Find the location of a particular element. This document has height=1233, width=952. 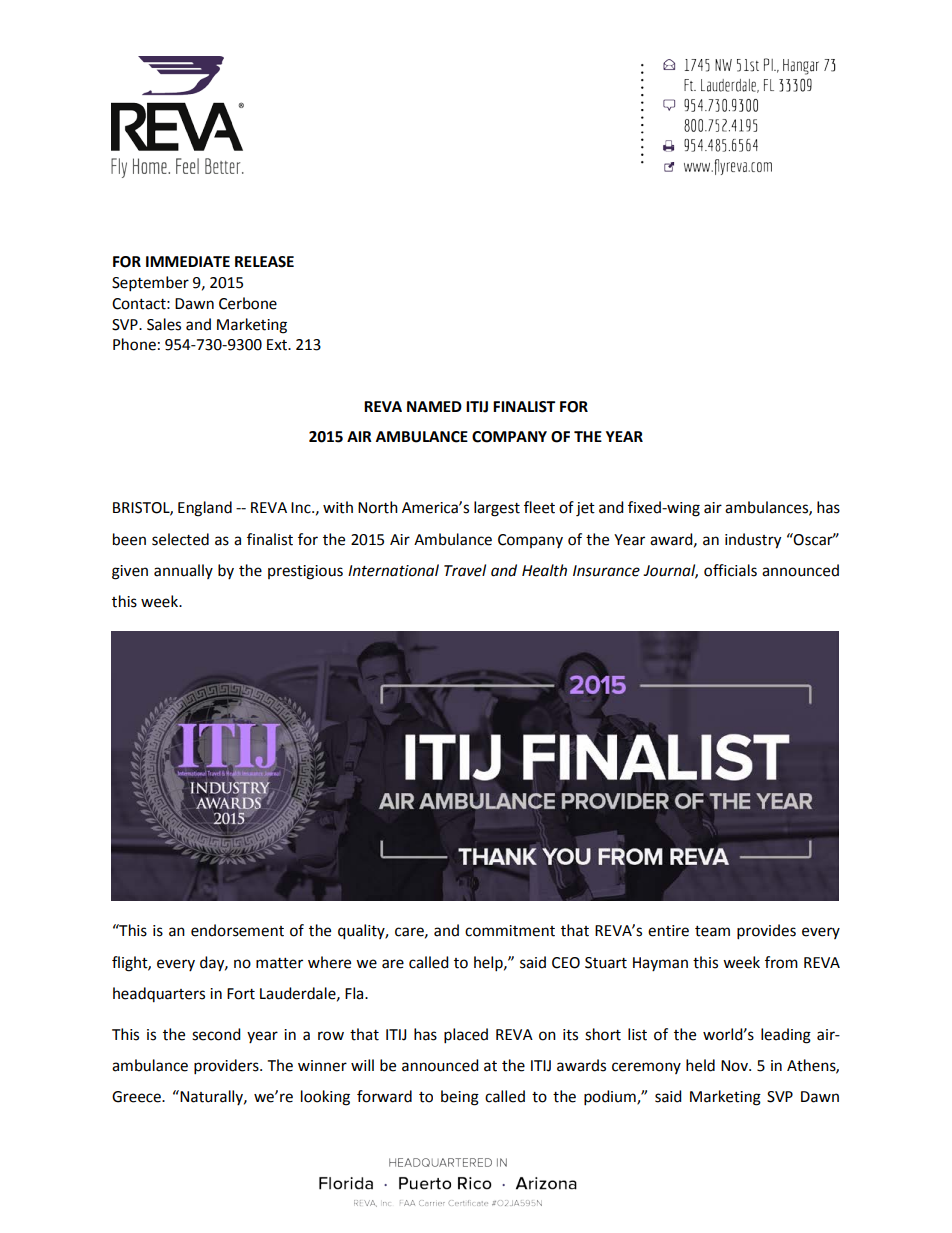

jet is located at coordinates (585, 509).
